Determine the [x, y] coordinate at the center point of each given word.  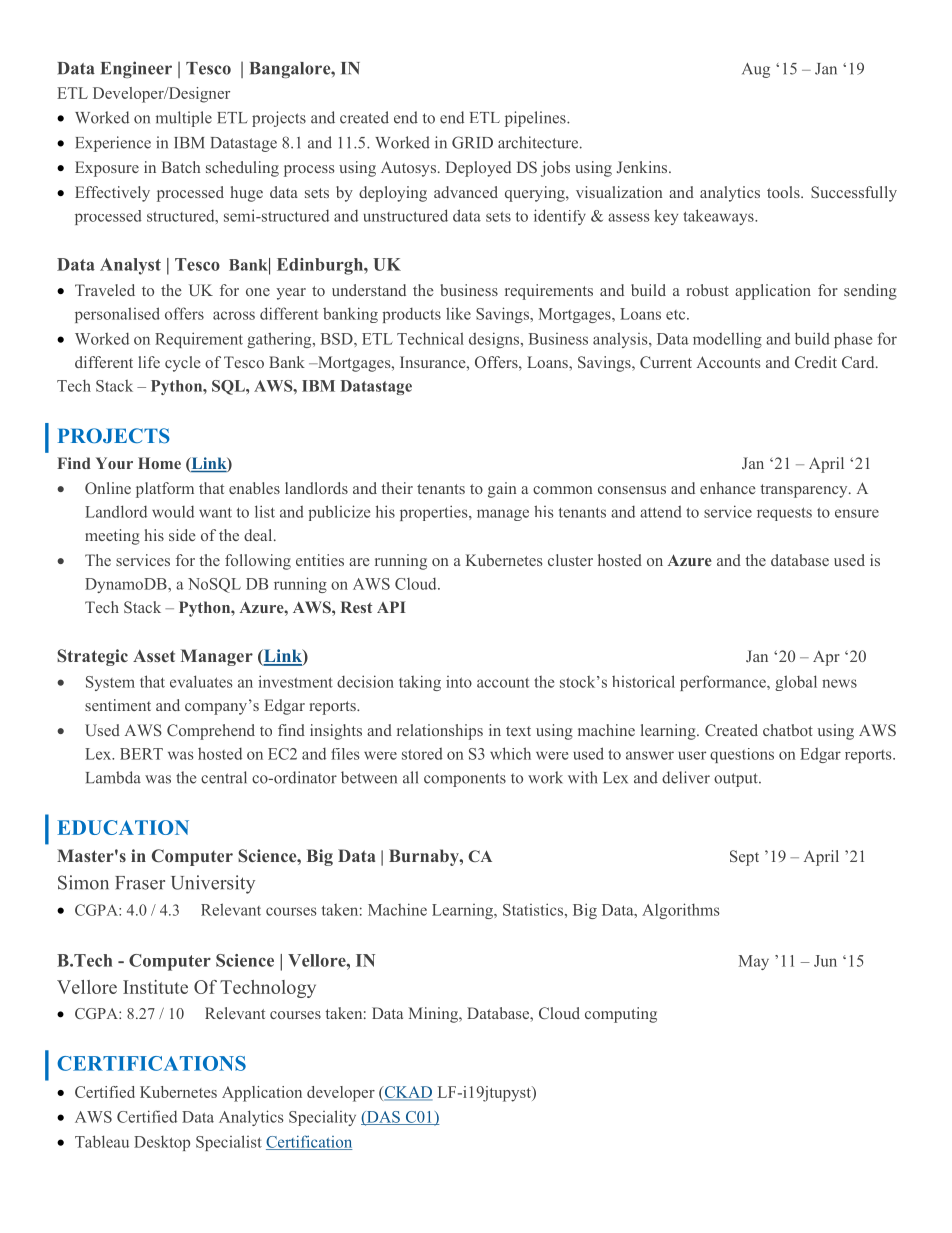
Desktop [162, 1143]
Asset [154, 656]
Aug [756, 70]
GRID [472, 142]
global [796, 683]
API [391, 607]
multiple [184, 119]
